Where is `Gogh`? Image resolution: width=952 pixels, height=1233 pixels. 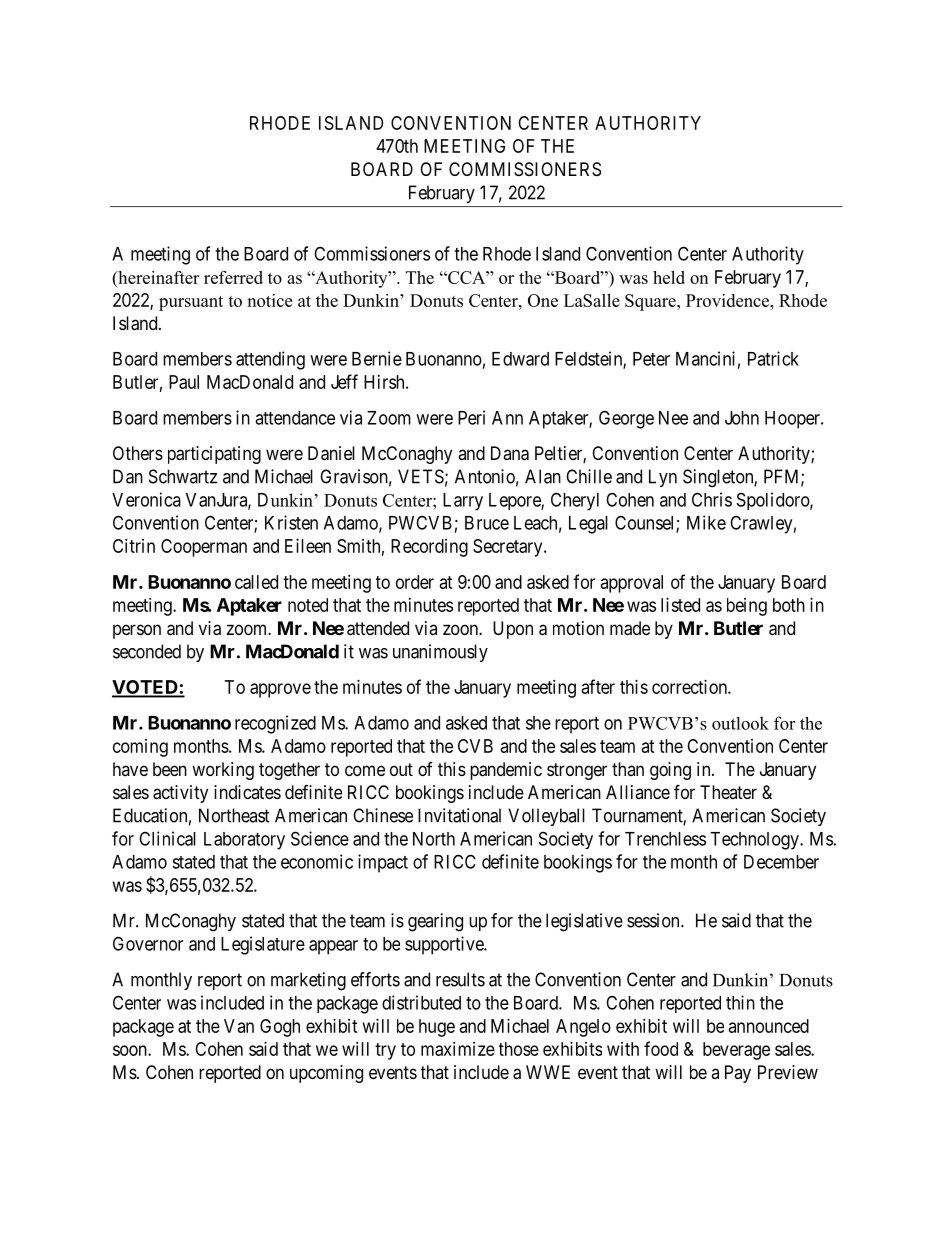
Gogh is located at coordinates (280, 1028).
